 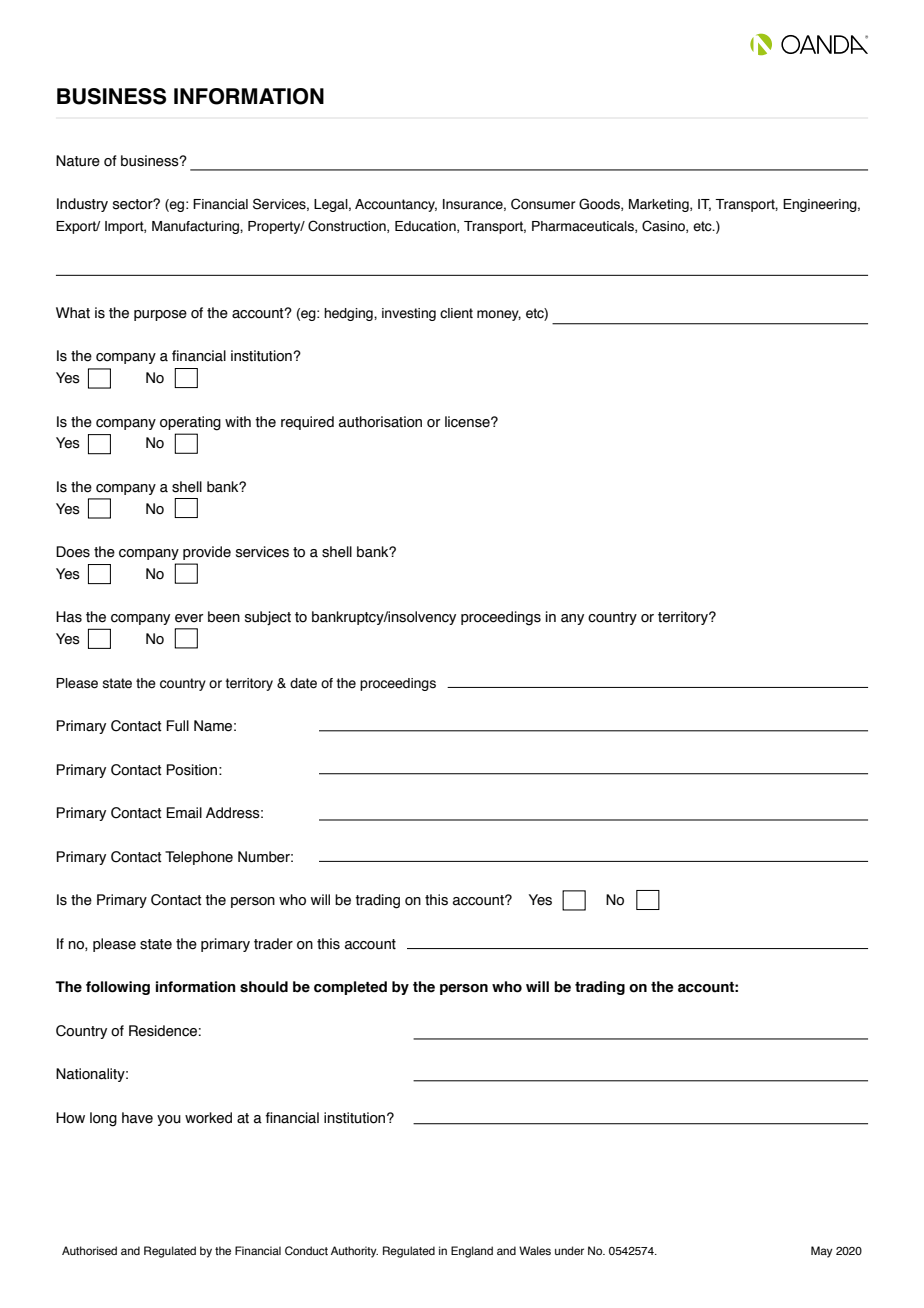 I want to click on money, so click(x=499, y=315).
